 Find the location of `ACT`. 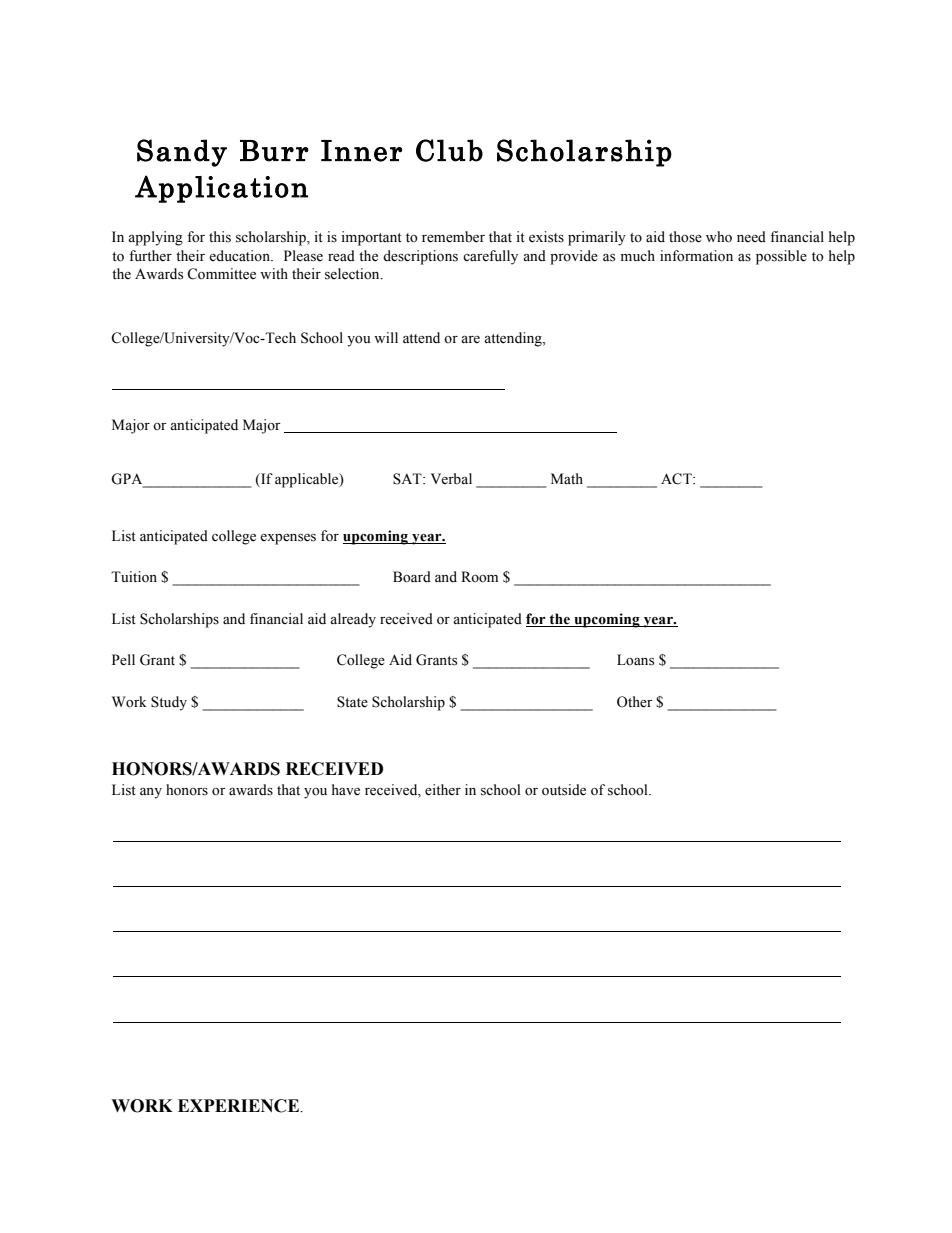

ACT is located at coordinates (677, 479).
